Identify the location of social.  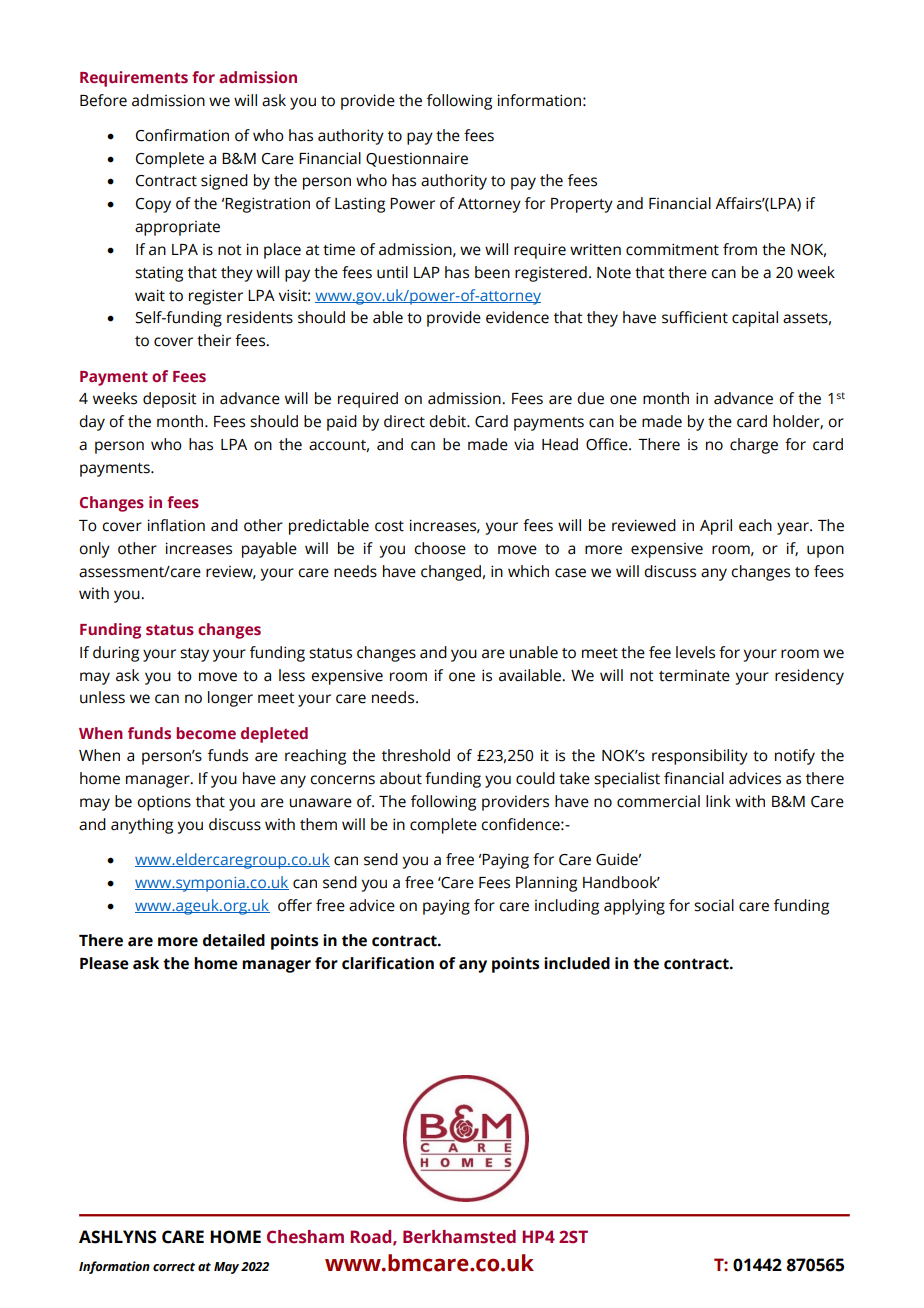
(714, 905).
